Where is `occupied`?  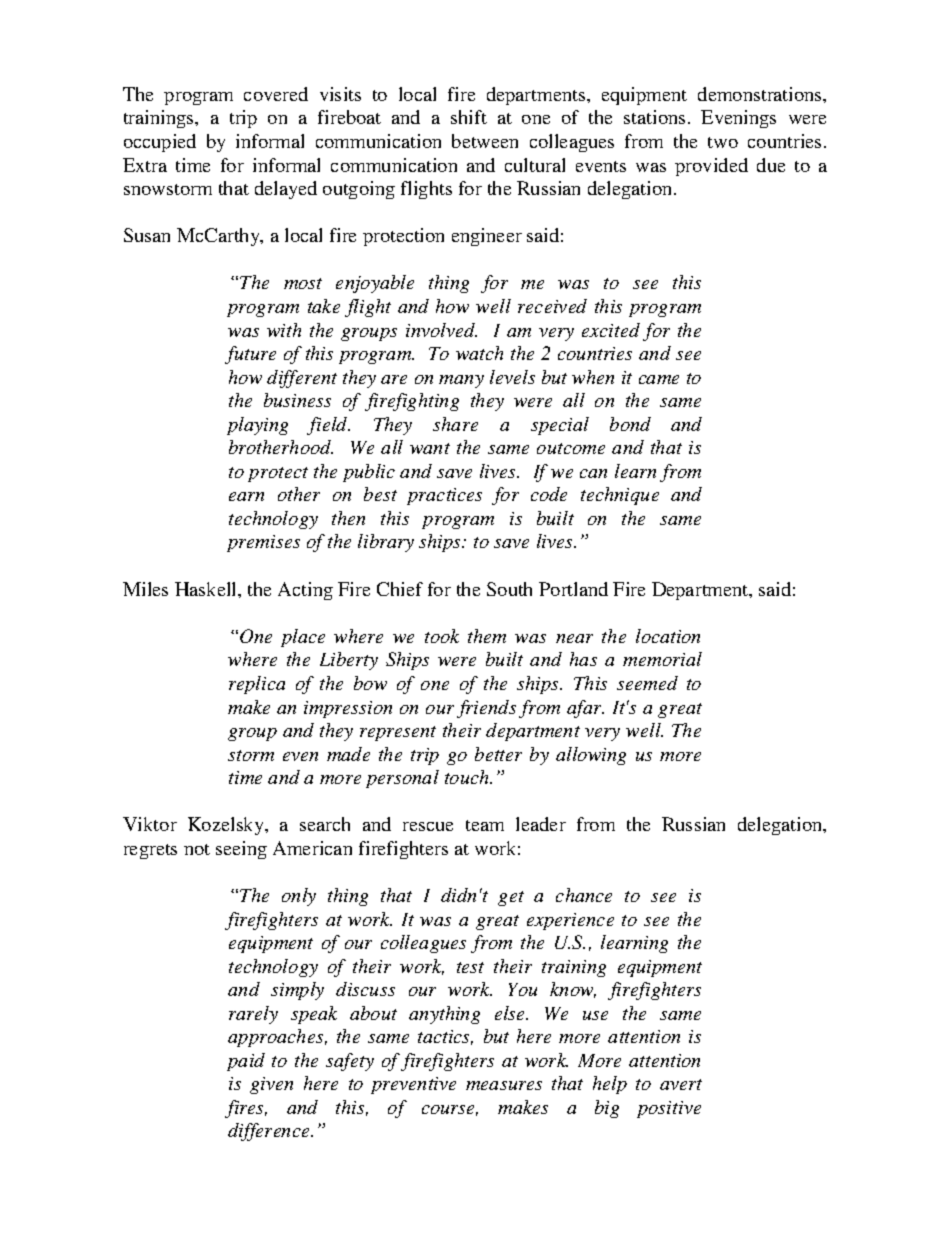 occupied is located at coordinates (160, 143).
